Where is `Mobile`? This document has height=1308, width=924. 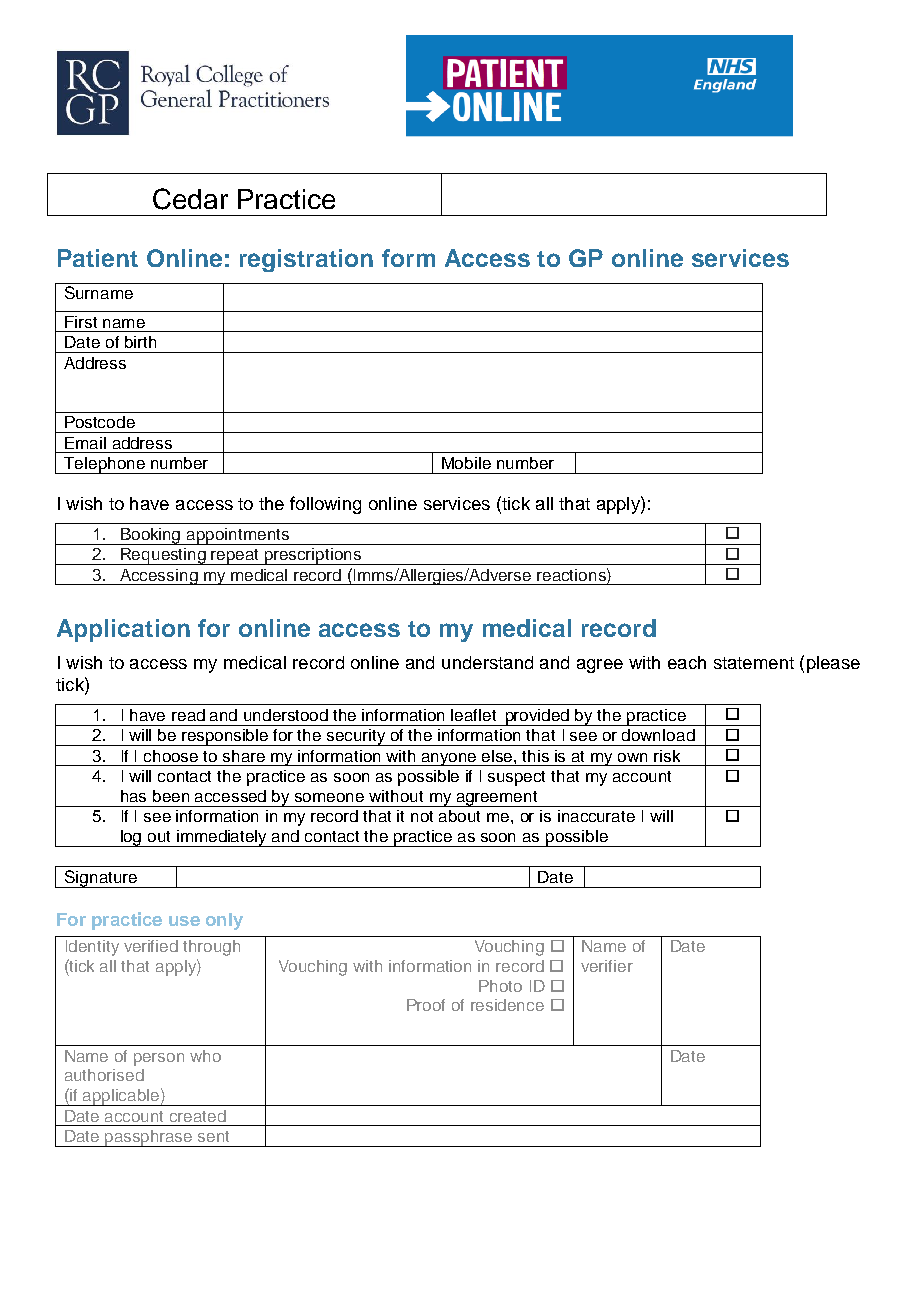
Mobile is located at coordinates (466, 463).
